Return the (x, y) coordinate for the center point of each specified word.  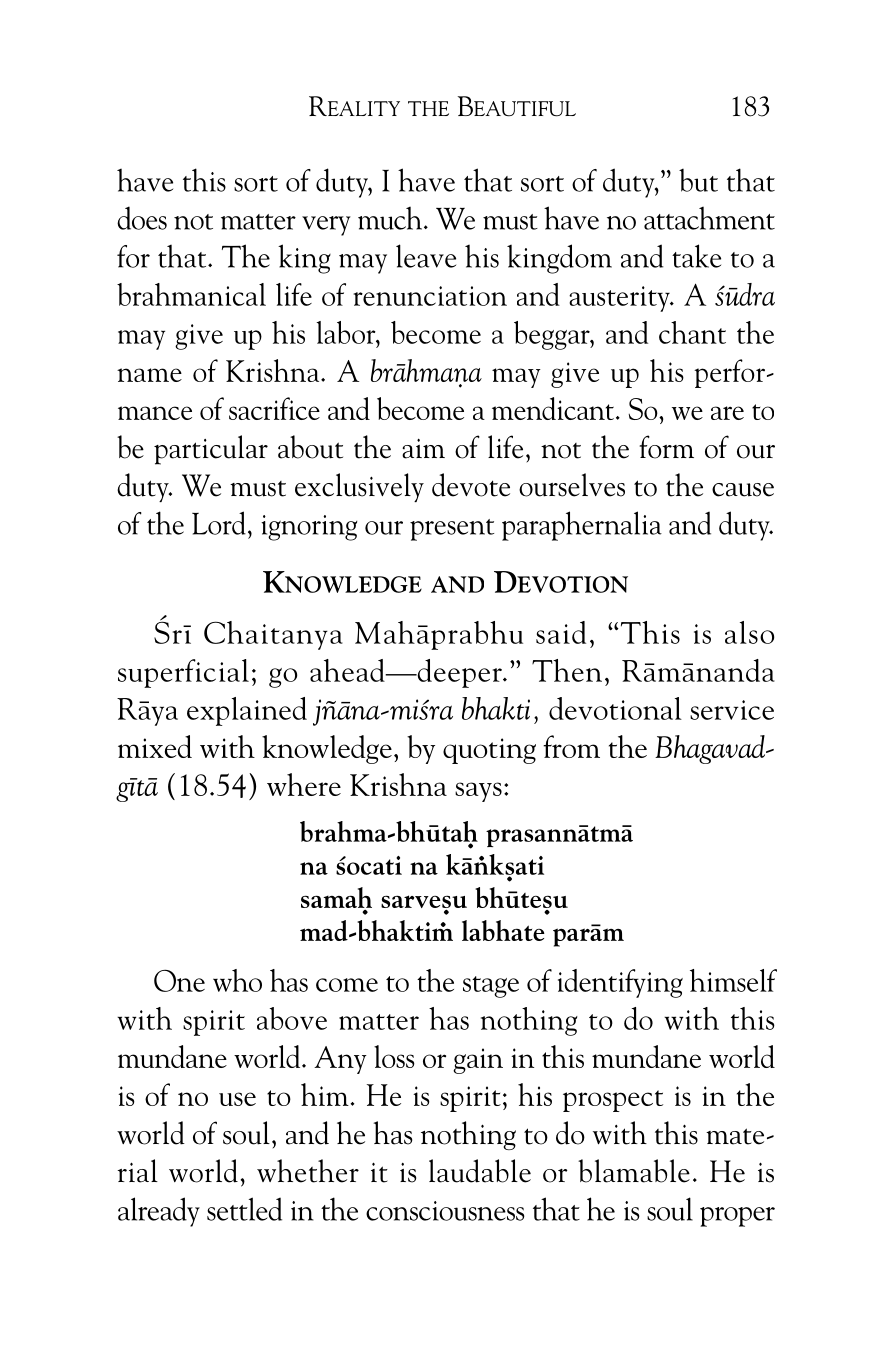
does (142, 218)
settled (244, 1209)
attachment (709, 218)
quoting (489, 751)
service (732, 710)
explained (247, 711)
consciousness (445, 1211)
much (391, 218)
